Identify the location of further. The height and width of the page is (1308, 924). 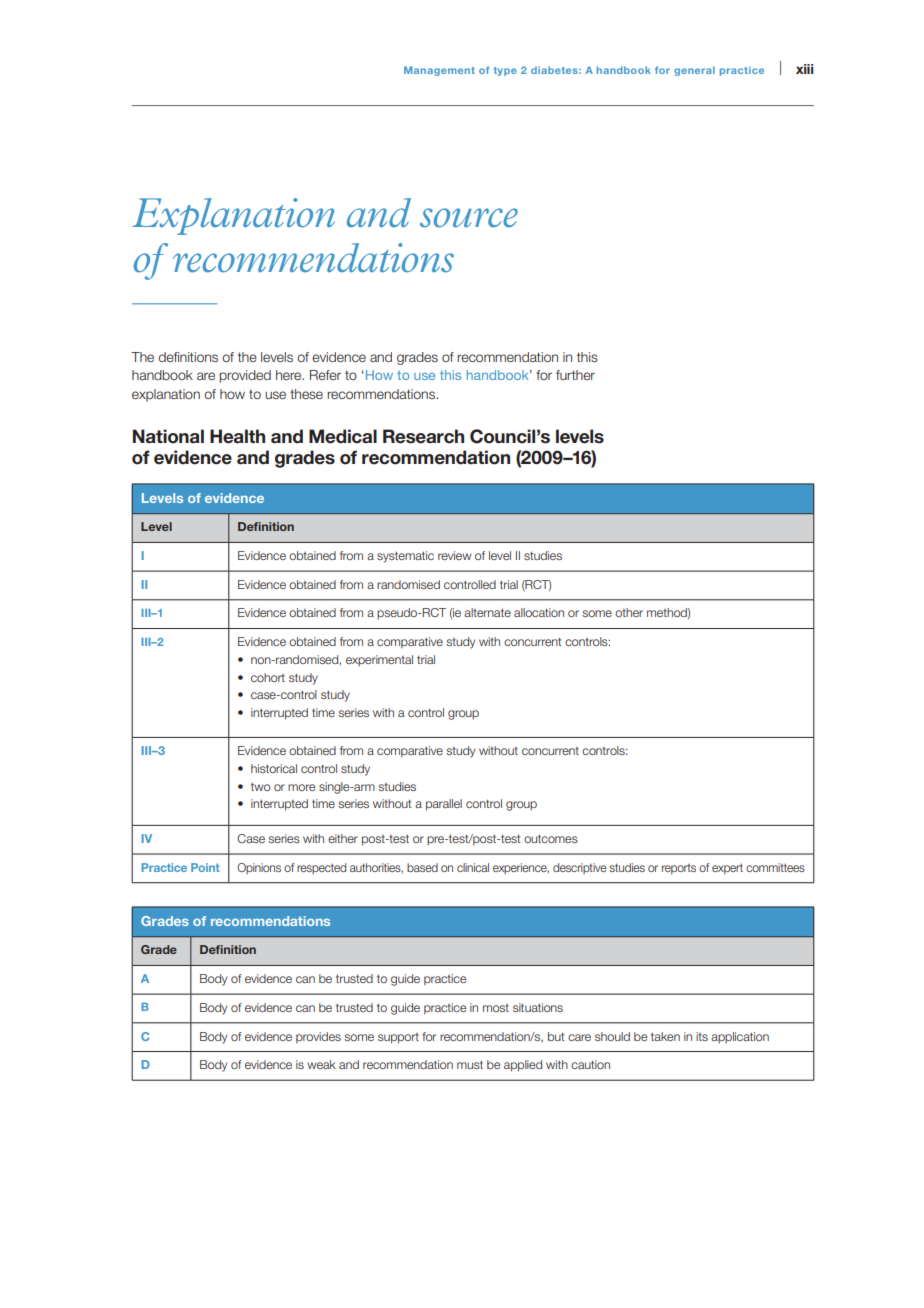
(575, 375).
